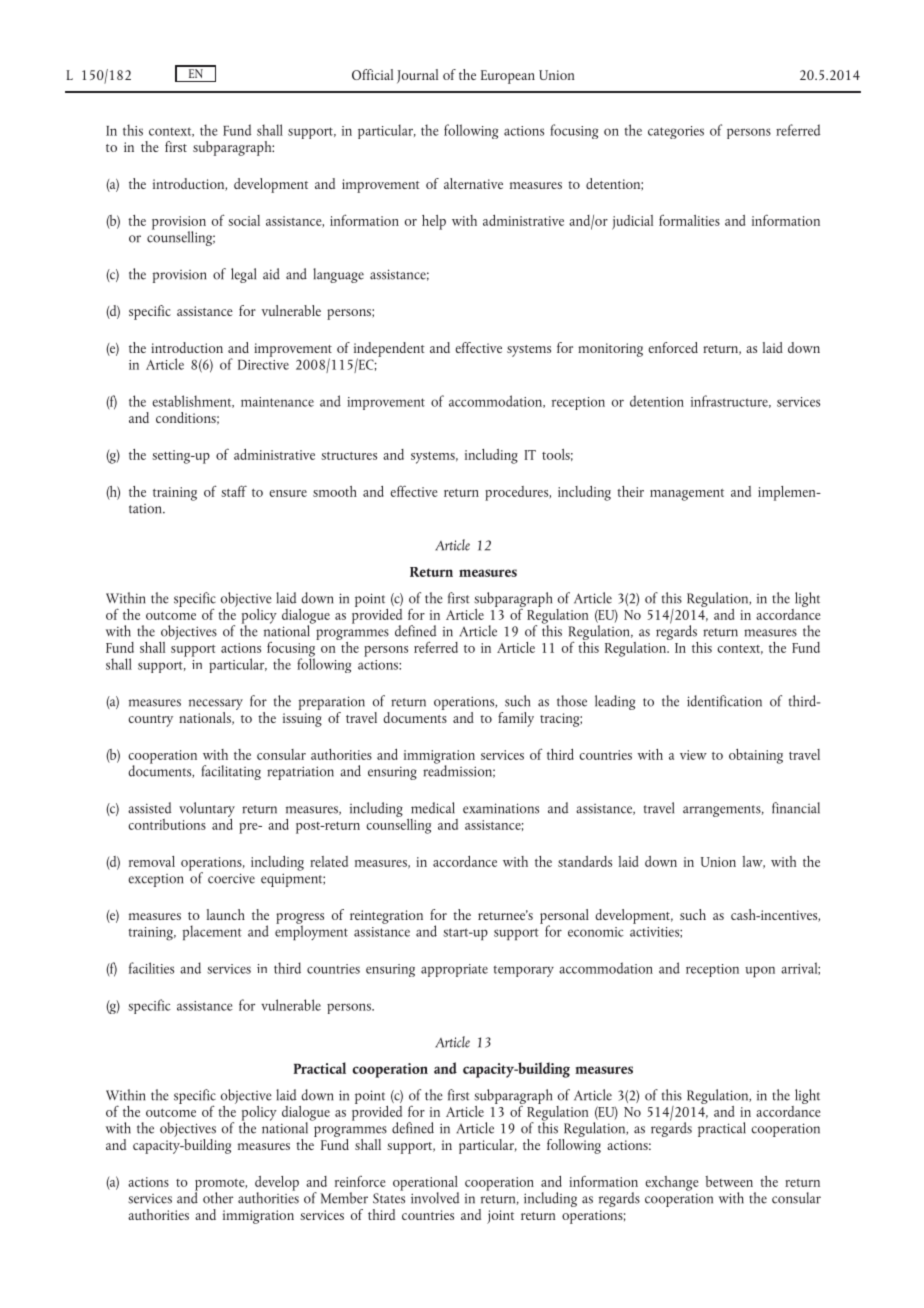 Image resolution: width=924 pixels, height=1308 pixels. I want to click on categories, so click(676, 132).
